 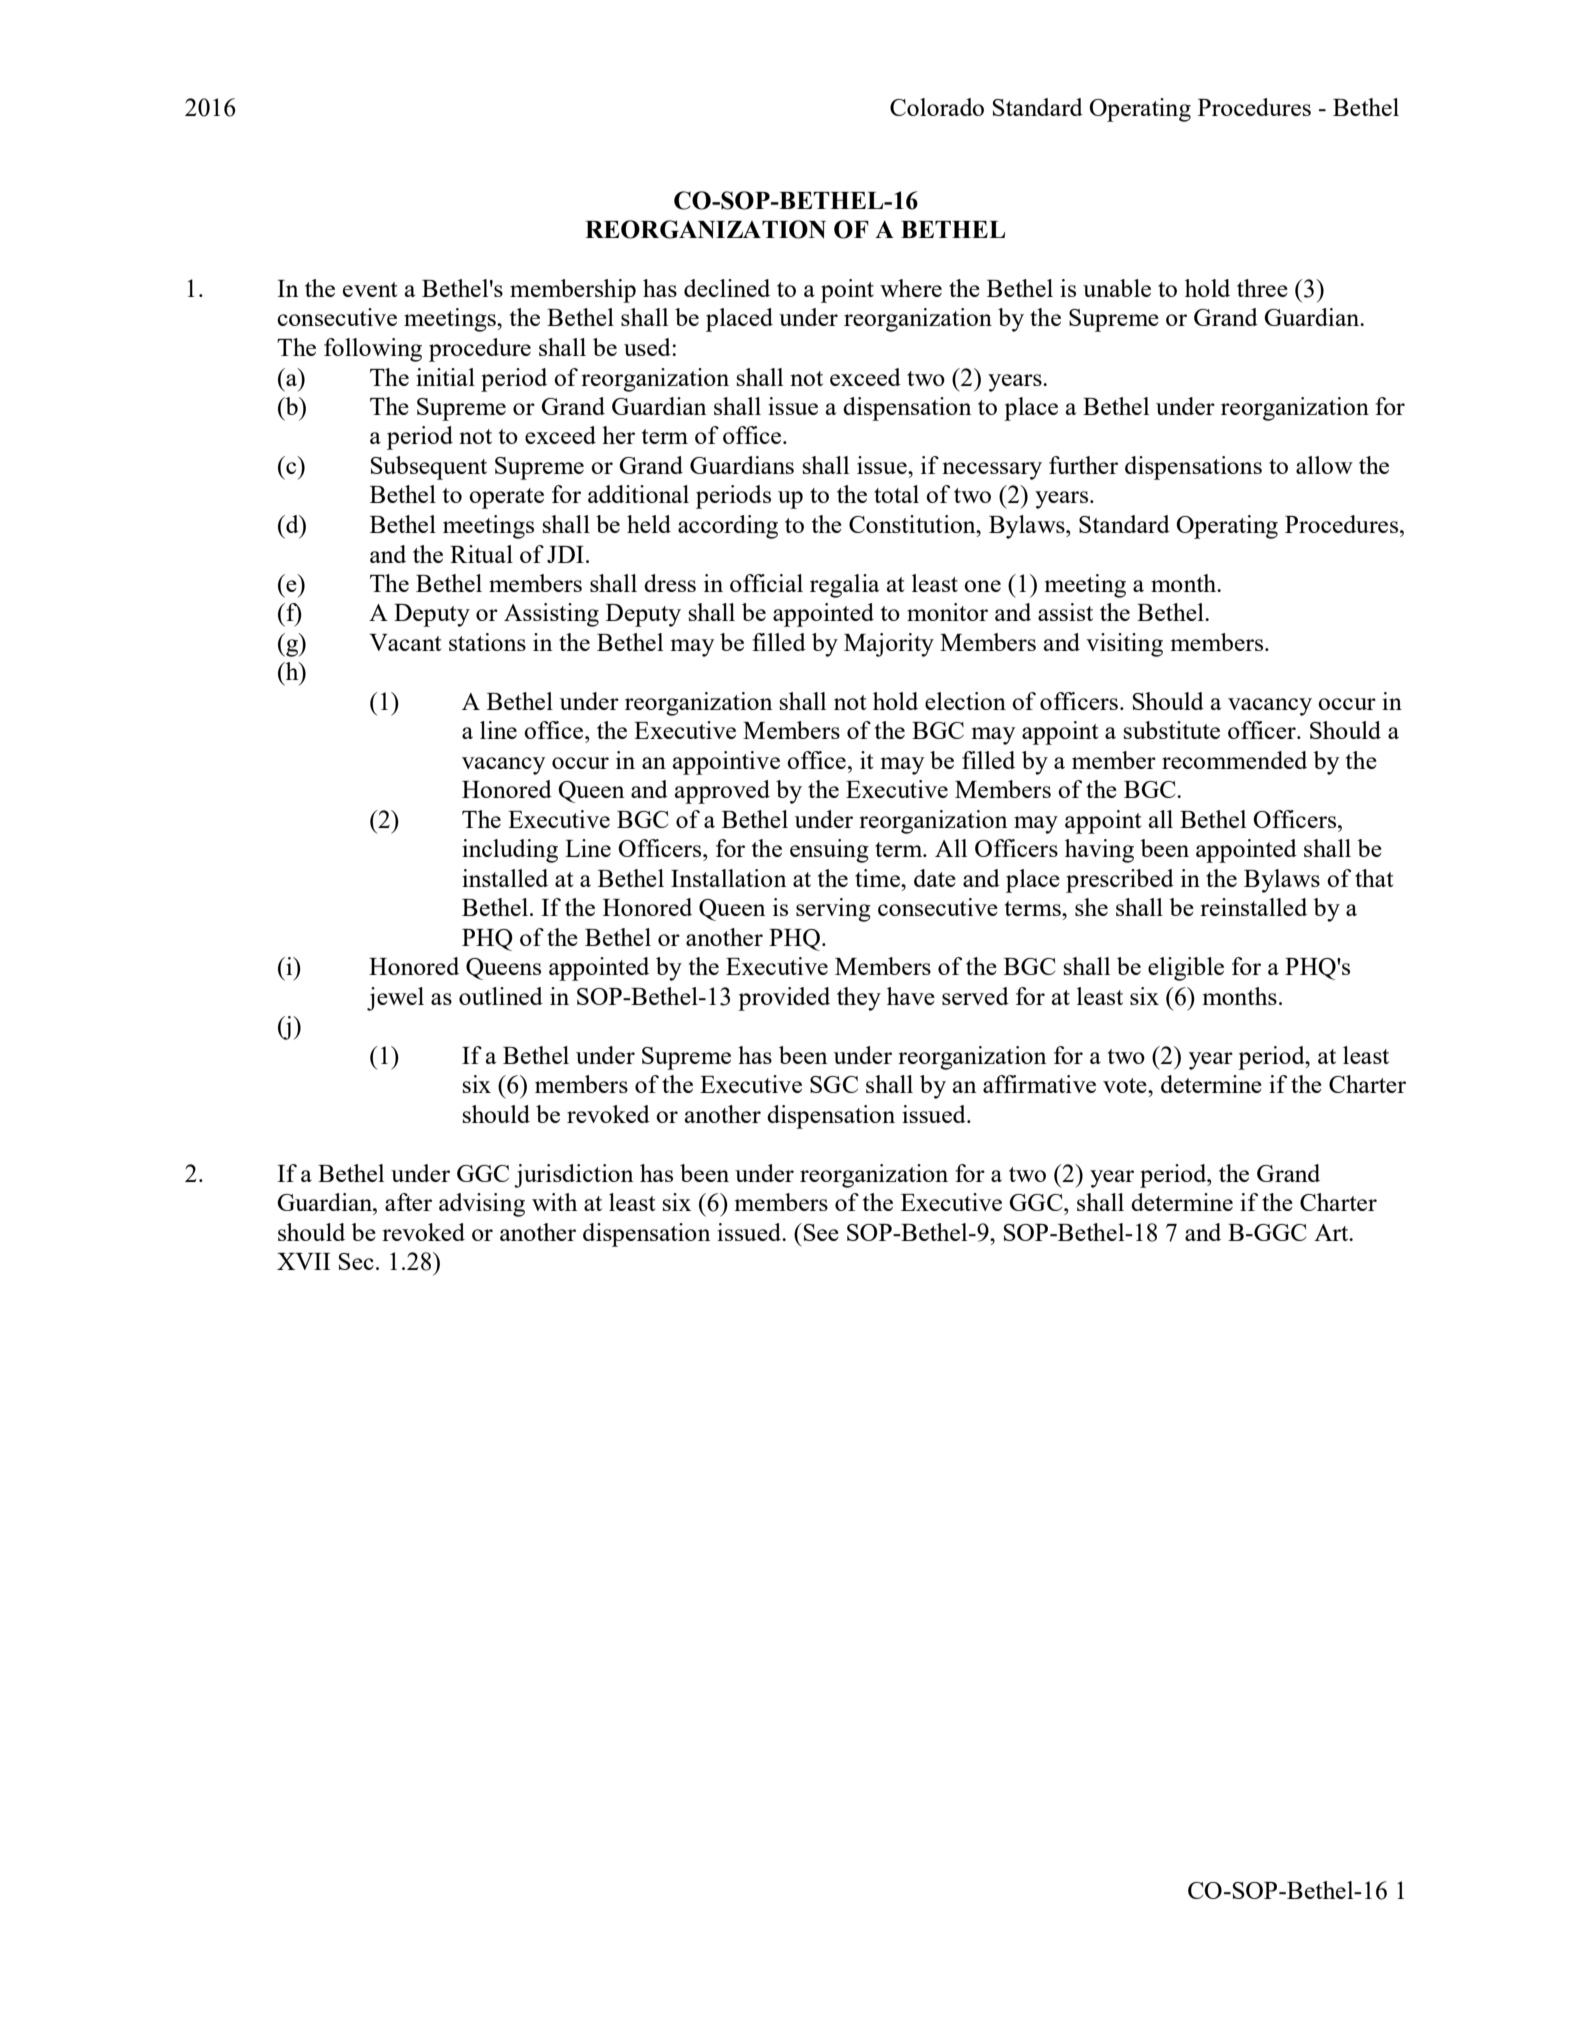 What do you see at coordinates (370, 289) in the screenshot?
I see `event` at bounding box center [370, 289].
